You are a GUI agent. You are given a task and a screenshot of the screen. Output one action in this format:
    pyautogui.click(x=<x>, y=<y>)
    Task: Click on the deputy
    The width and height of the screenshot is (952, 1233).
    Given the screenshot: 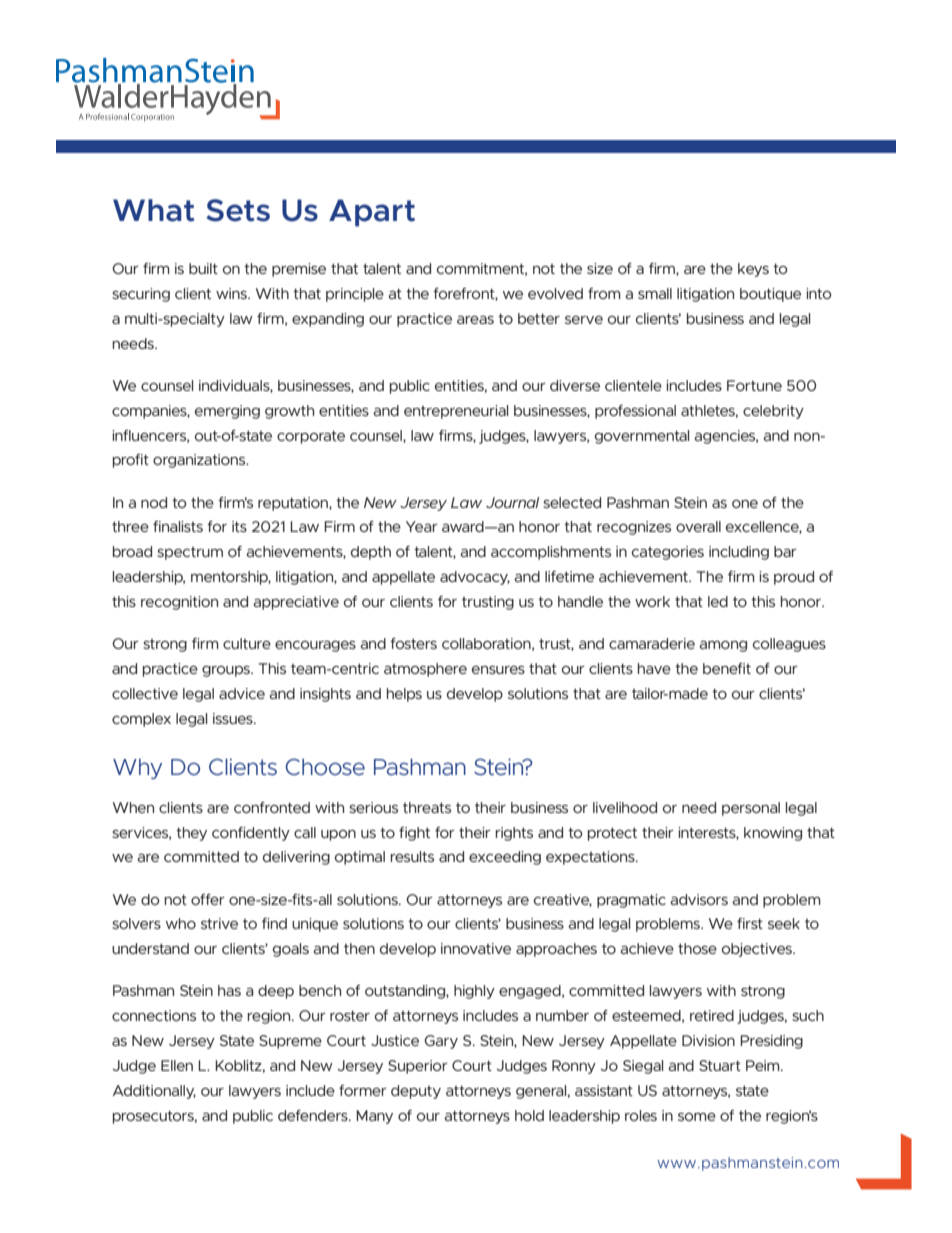 What is the action you would take?
    pyautogui.click(x=416, y=1092)
